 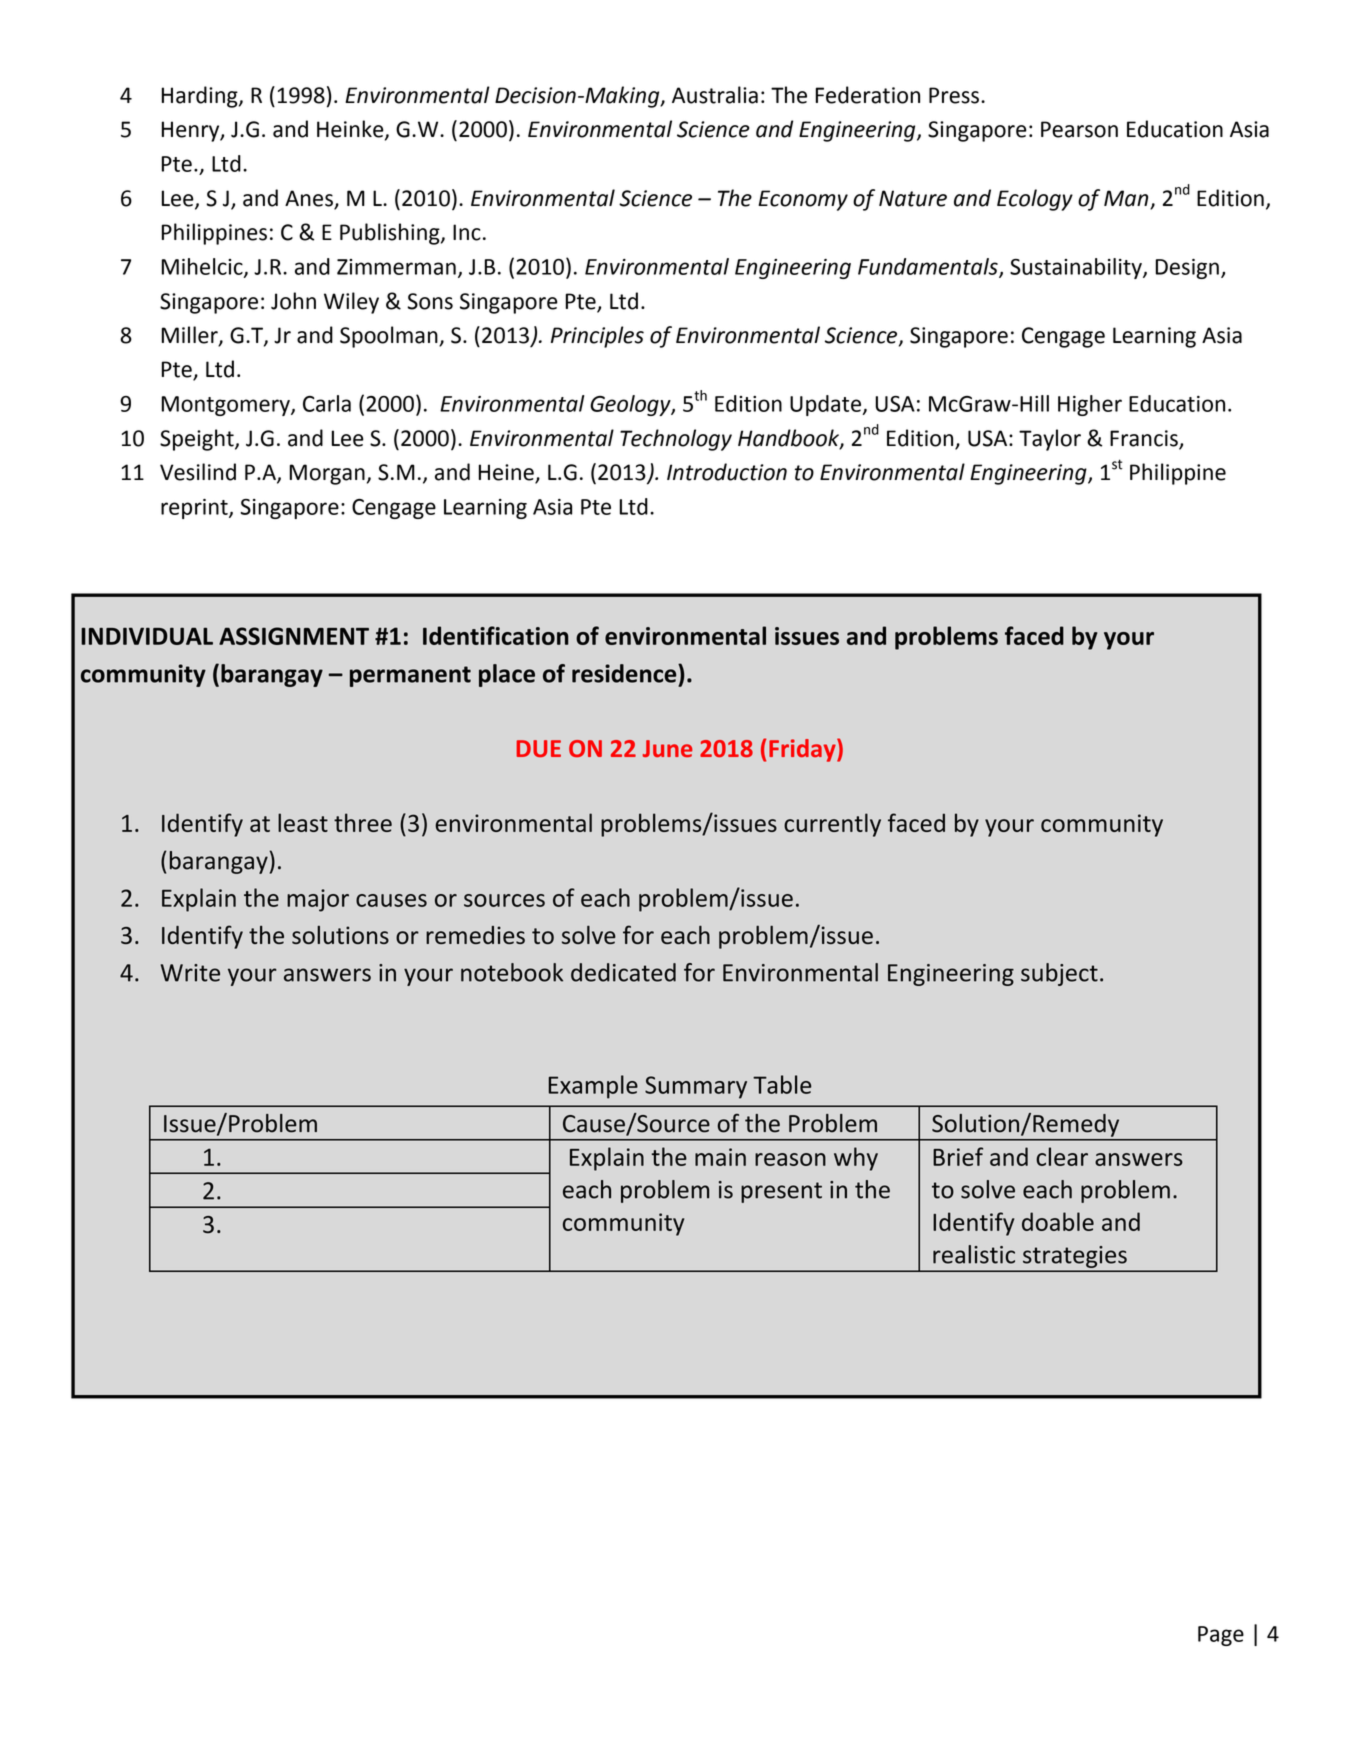 I want to click on main, so click(x=720, y=1157).
